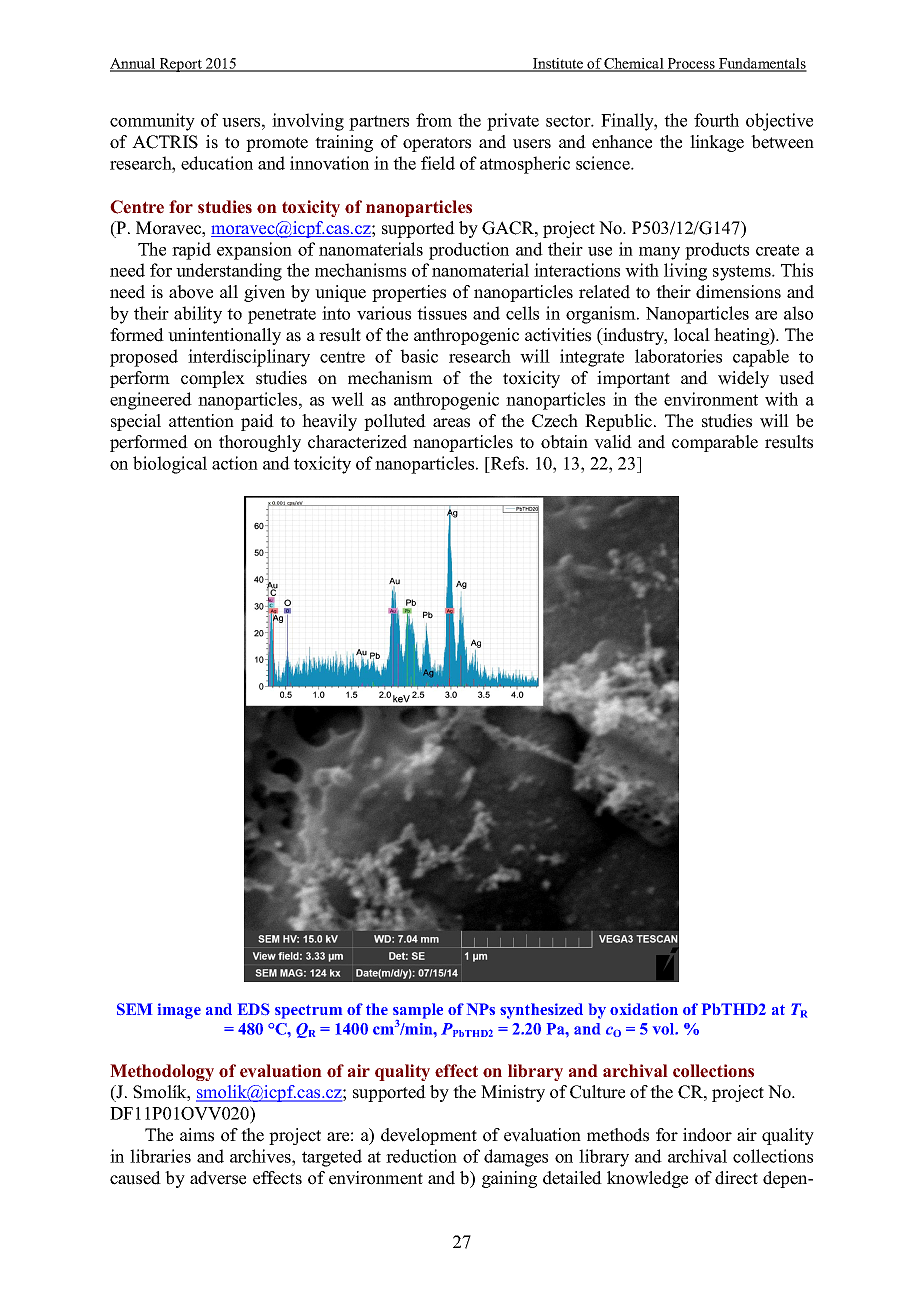 This screenshot has width=924, height=1308. What do you see at coordinates (715, 443) in the screenshot?
I see `comparable` at bounding box center [715, 443].
